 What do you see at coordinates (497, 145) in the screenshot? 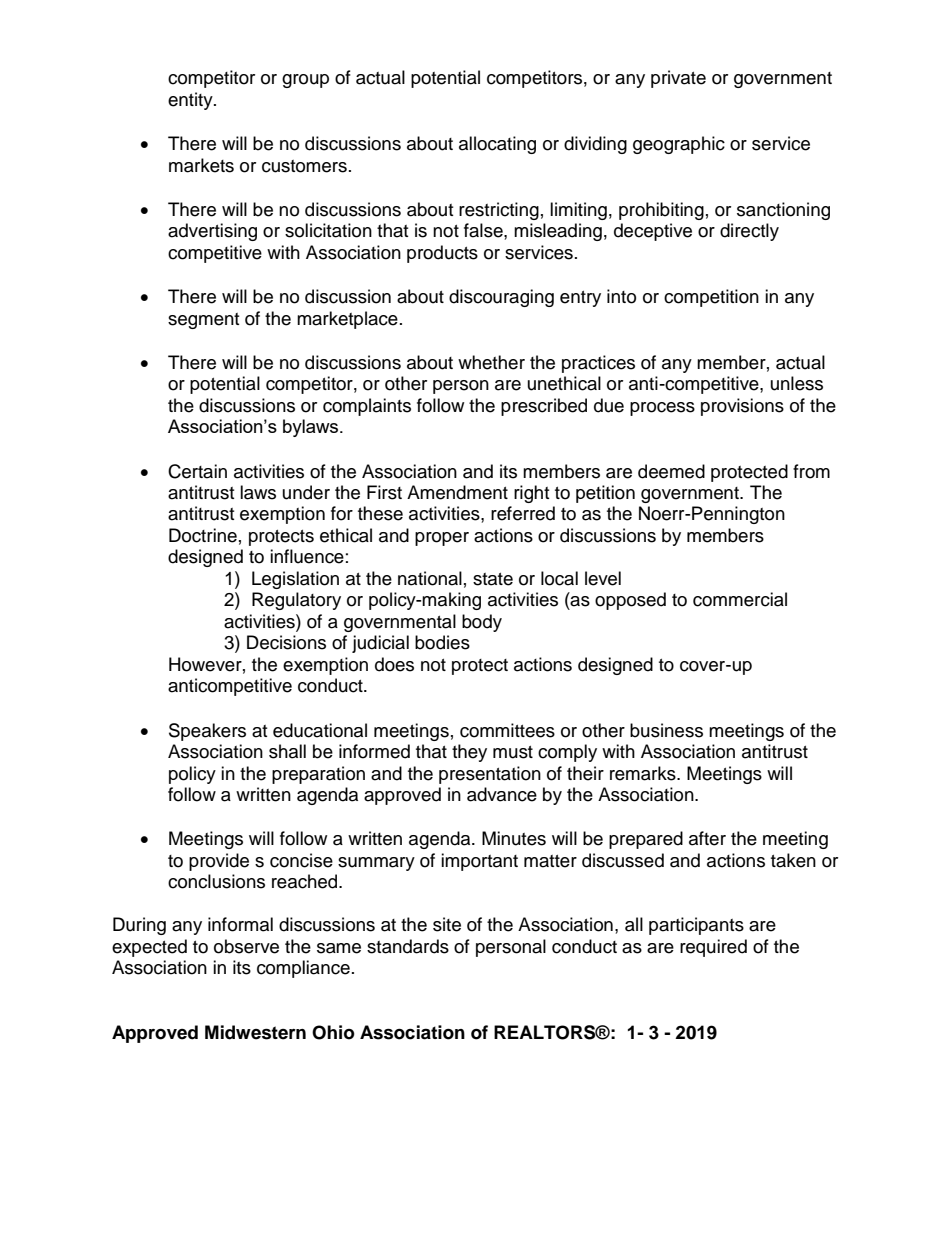
I see `allocating` at bounding box center [497, 145].
